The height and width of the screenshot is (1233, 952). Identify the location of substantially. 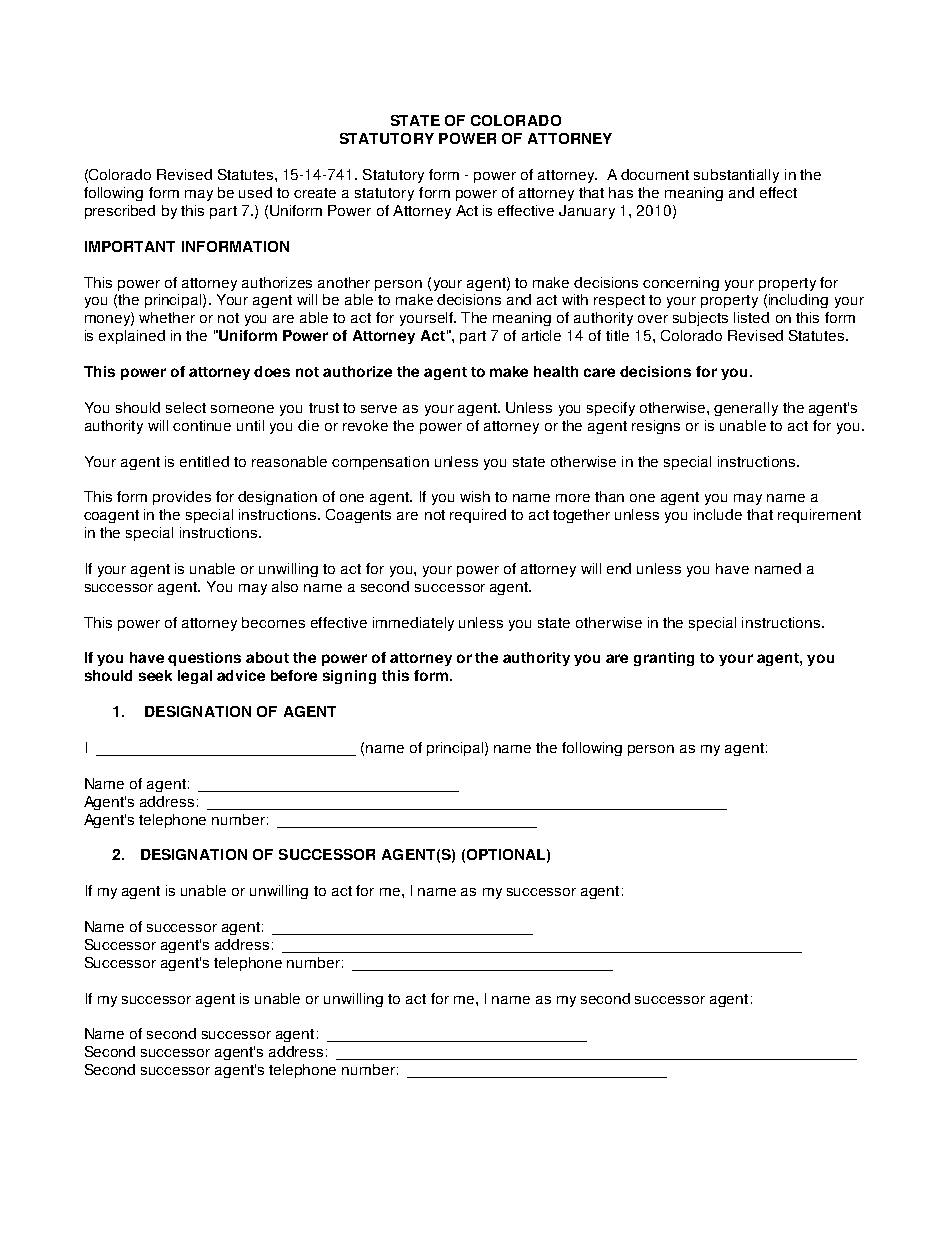
(736, 176).
